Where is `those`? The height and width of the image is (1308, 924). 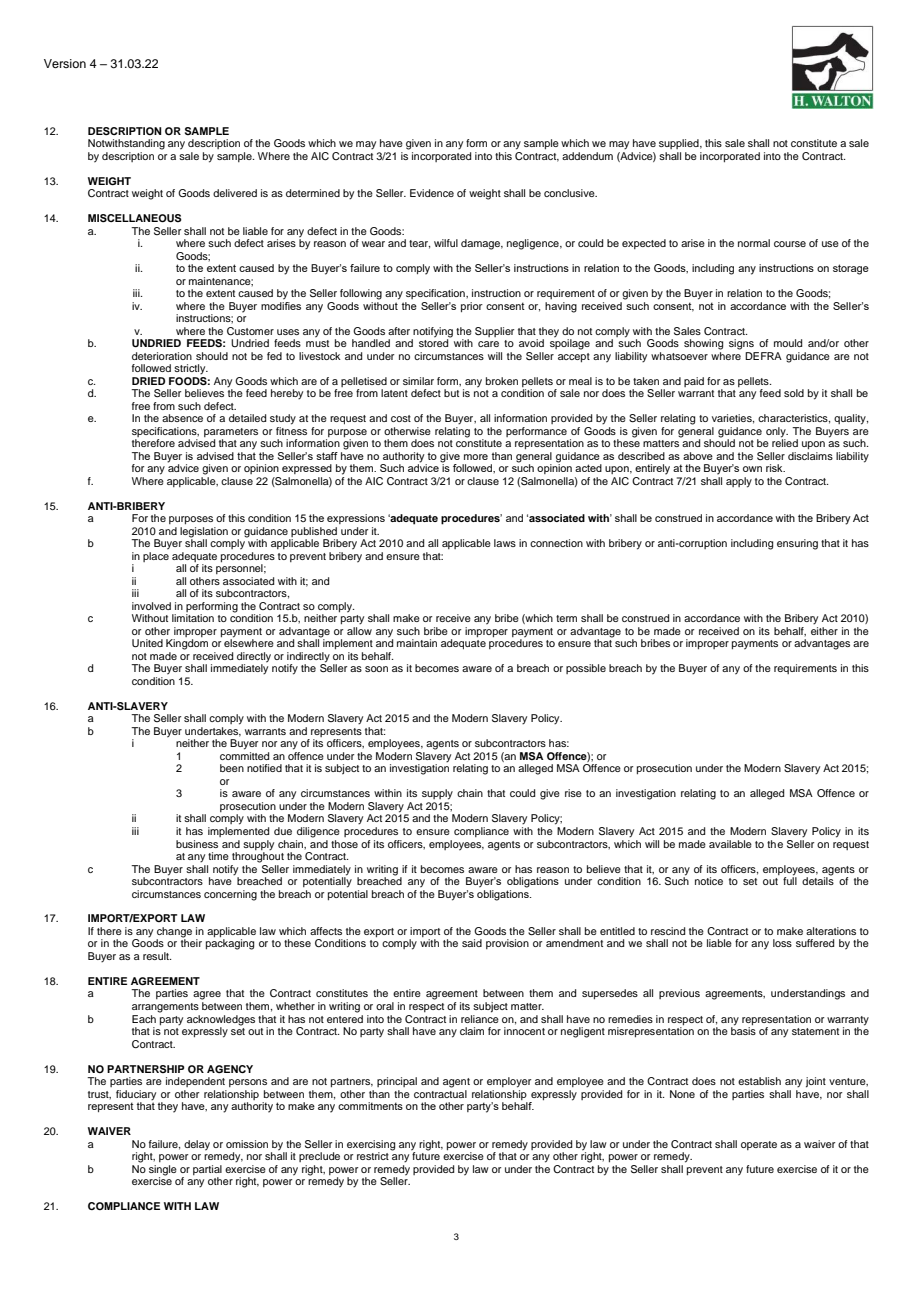
those is located at coordinates (344, 844).
